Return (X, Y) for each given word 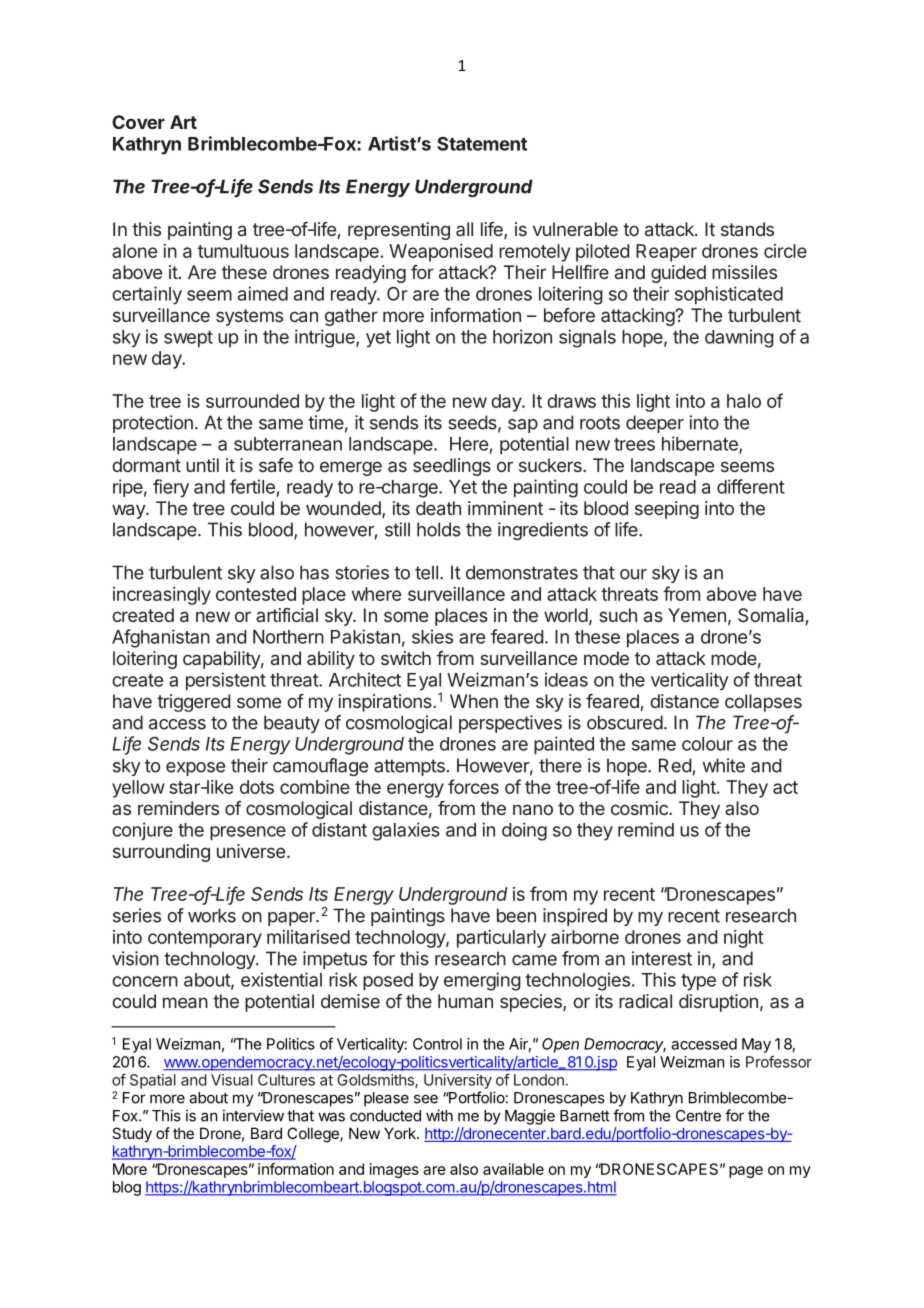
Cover (138, 122)
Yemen (697, 615)
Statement (482, 144)
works (212, 915)
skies (432, 636)
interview (253, 1115)
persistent (226, 681)
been (516, 915)
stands (747, 229)
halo (744, 401)
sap (523, 426)
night (744, 939)
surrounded (252, 401)
